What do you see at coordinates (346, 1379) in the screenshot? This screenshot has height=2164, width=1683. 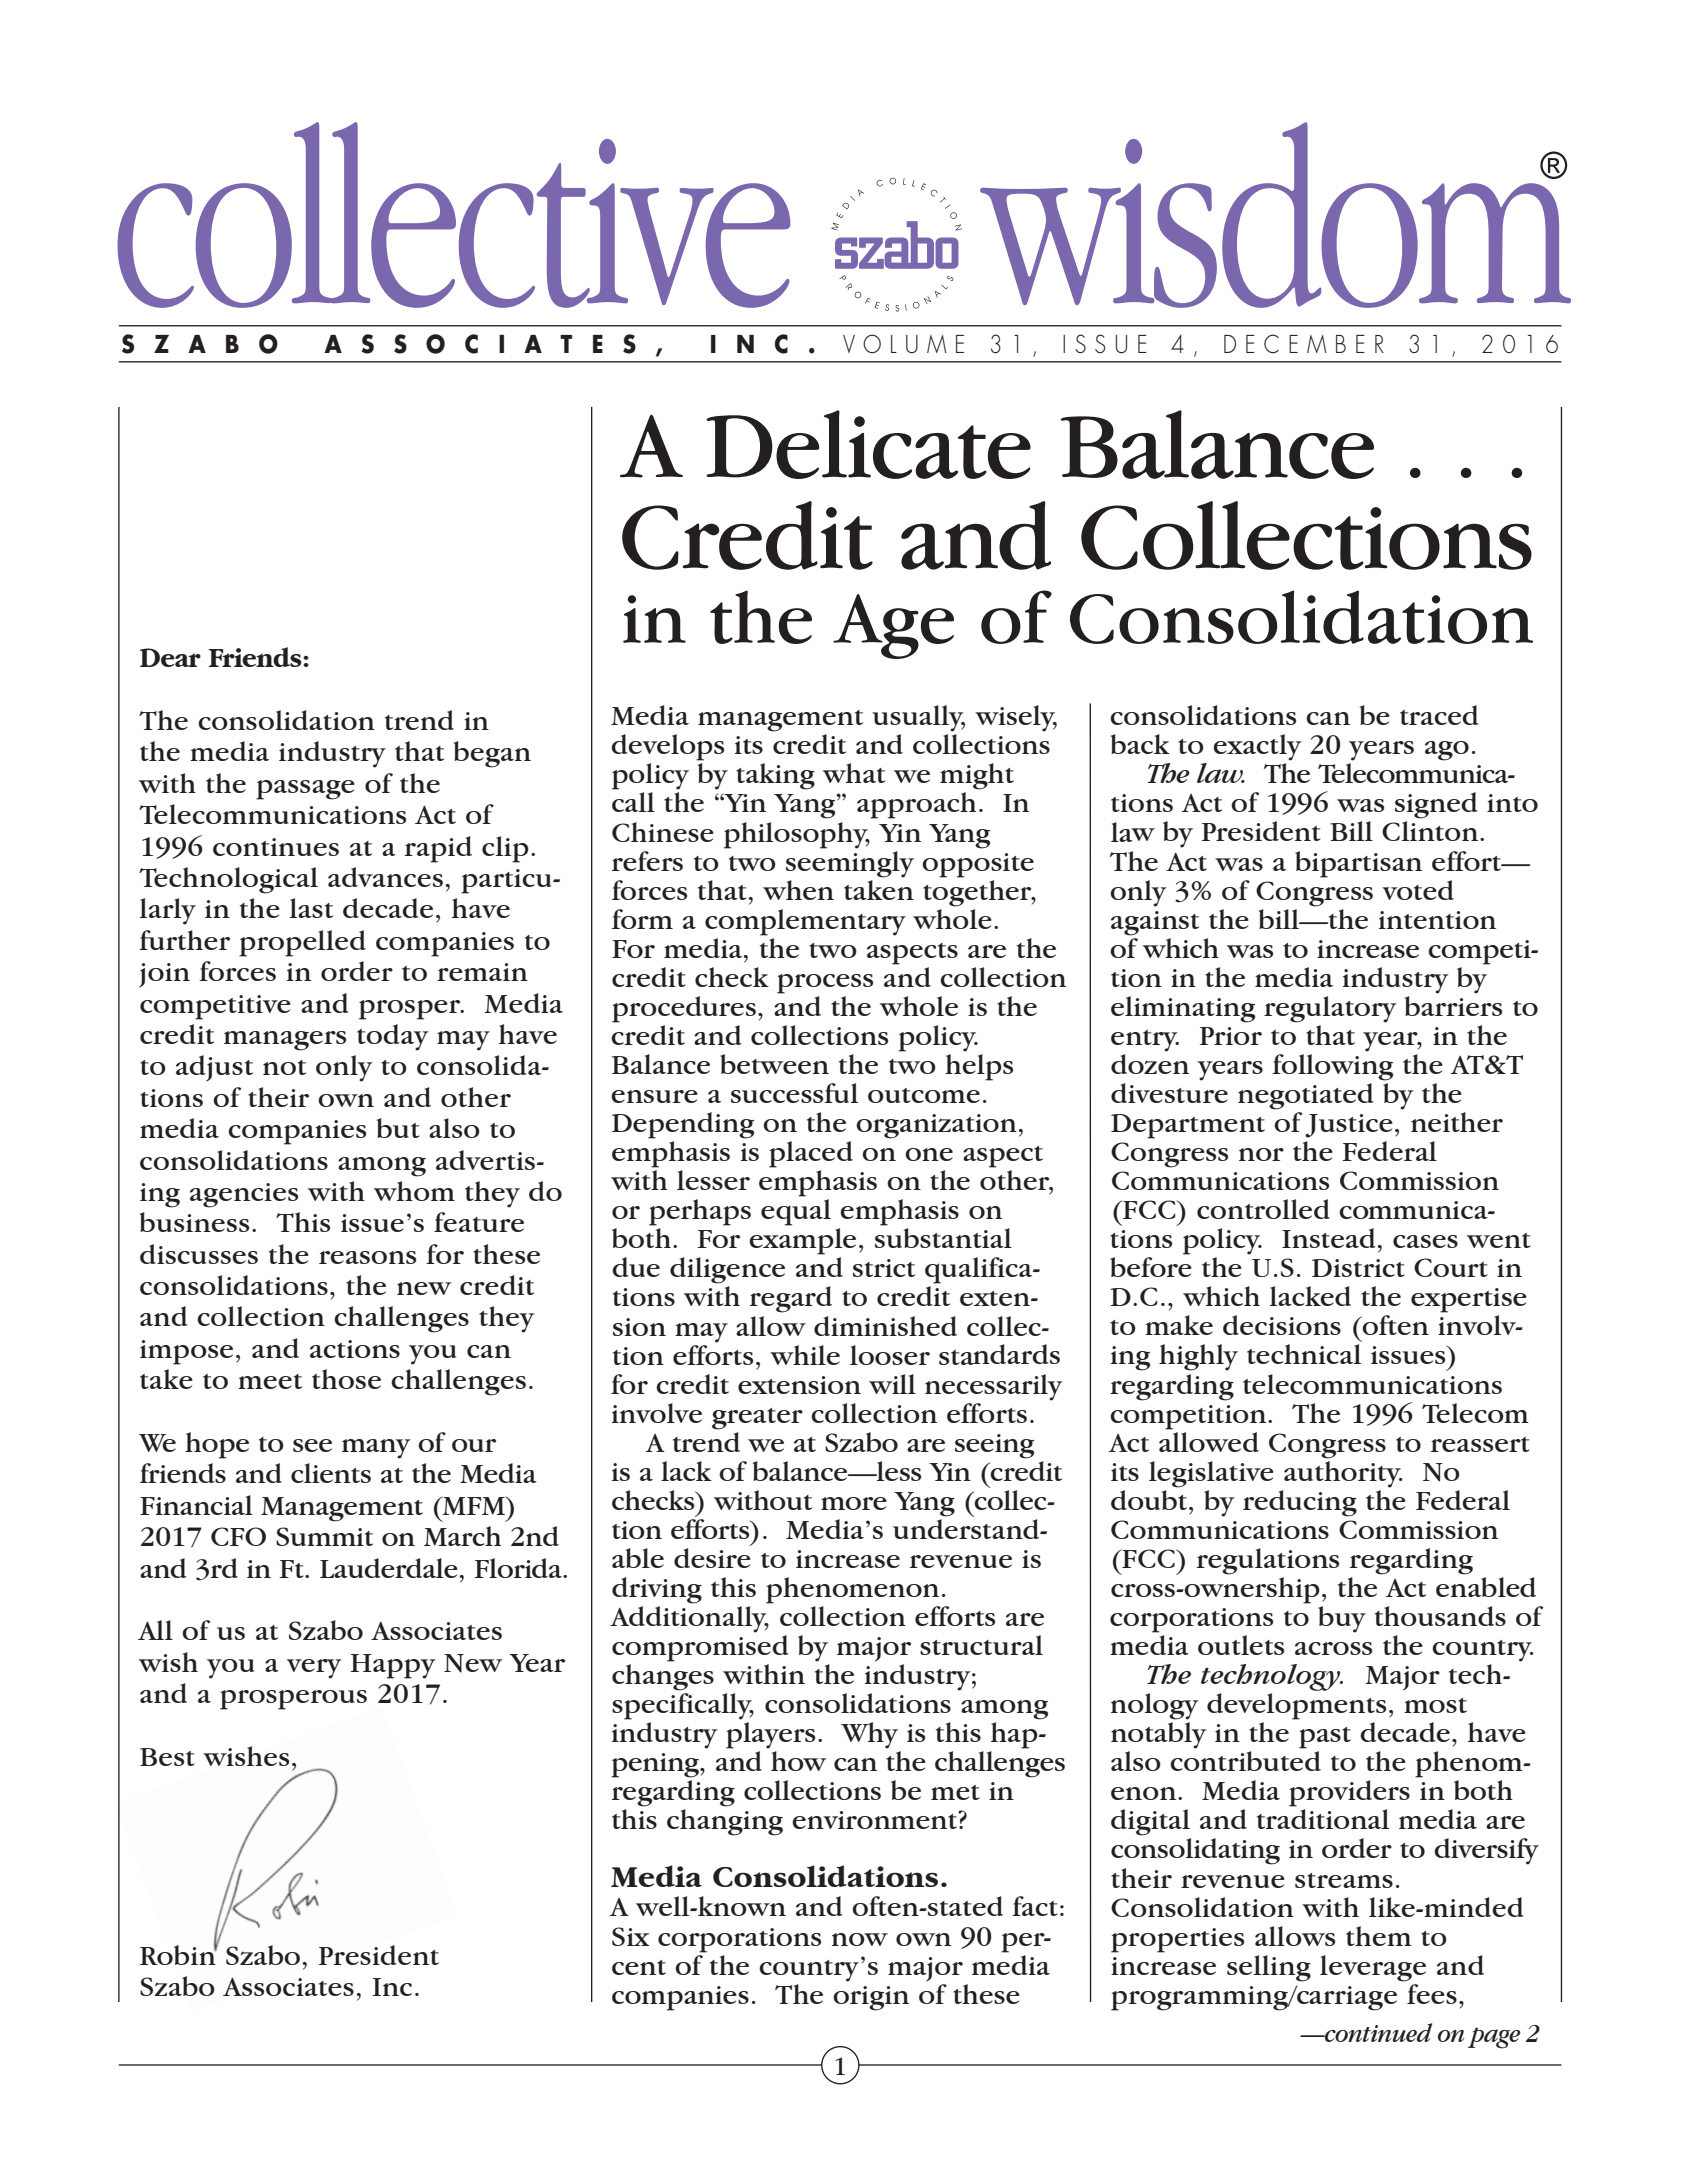 I see `those` at bounding box center [346, 1379].
